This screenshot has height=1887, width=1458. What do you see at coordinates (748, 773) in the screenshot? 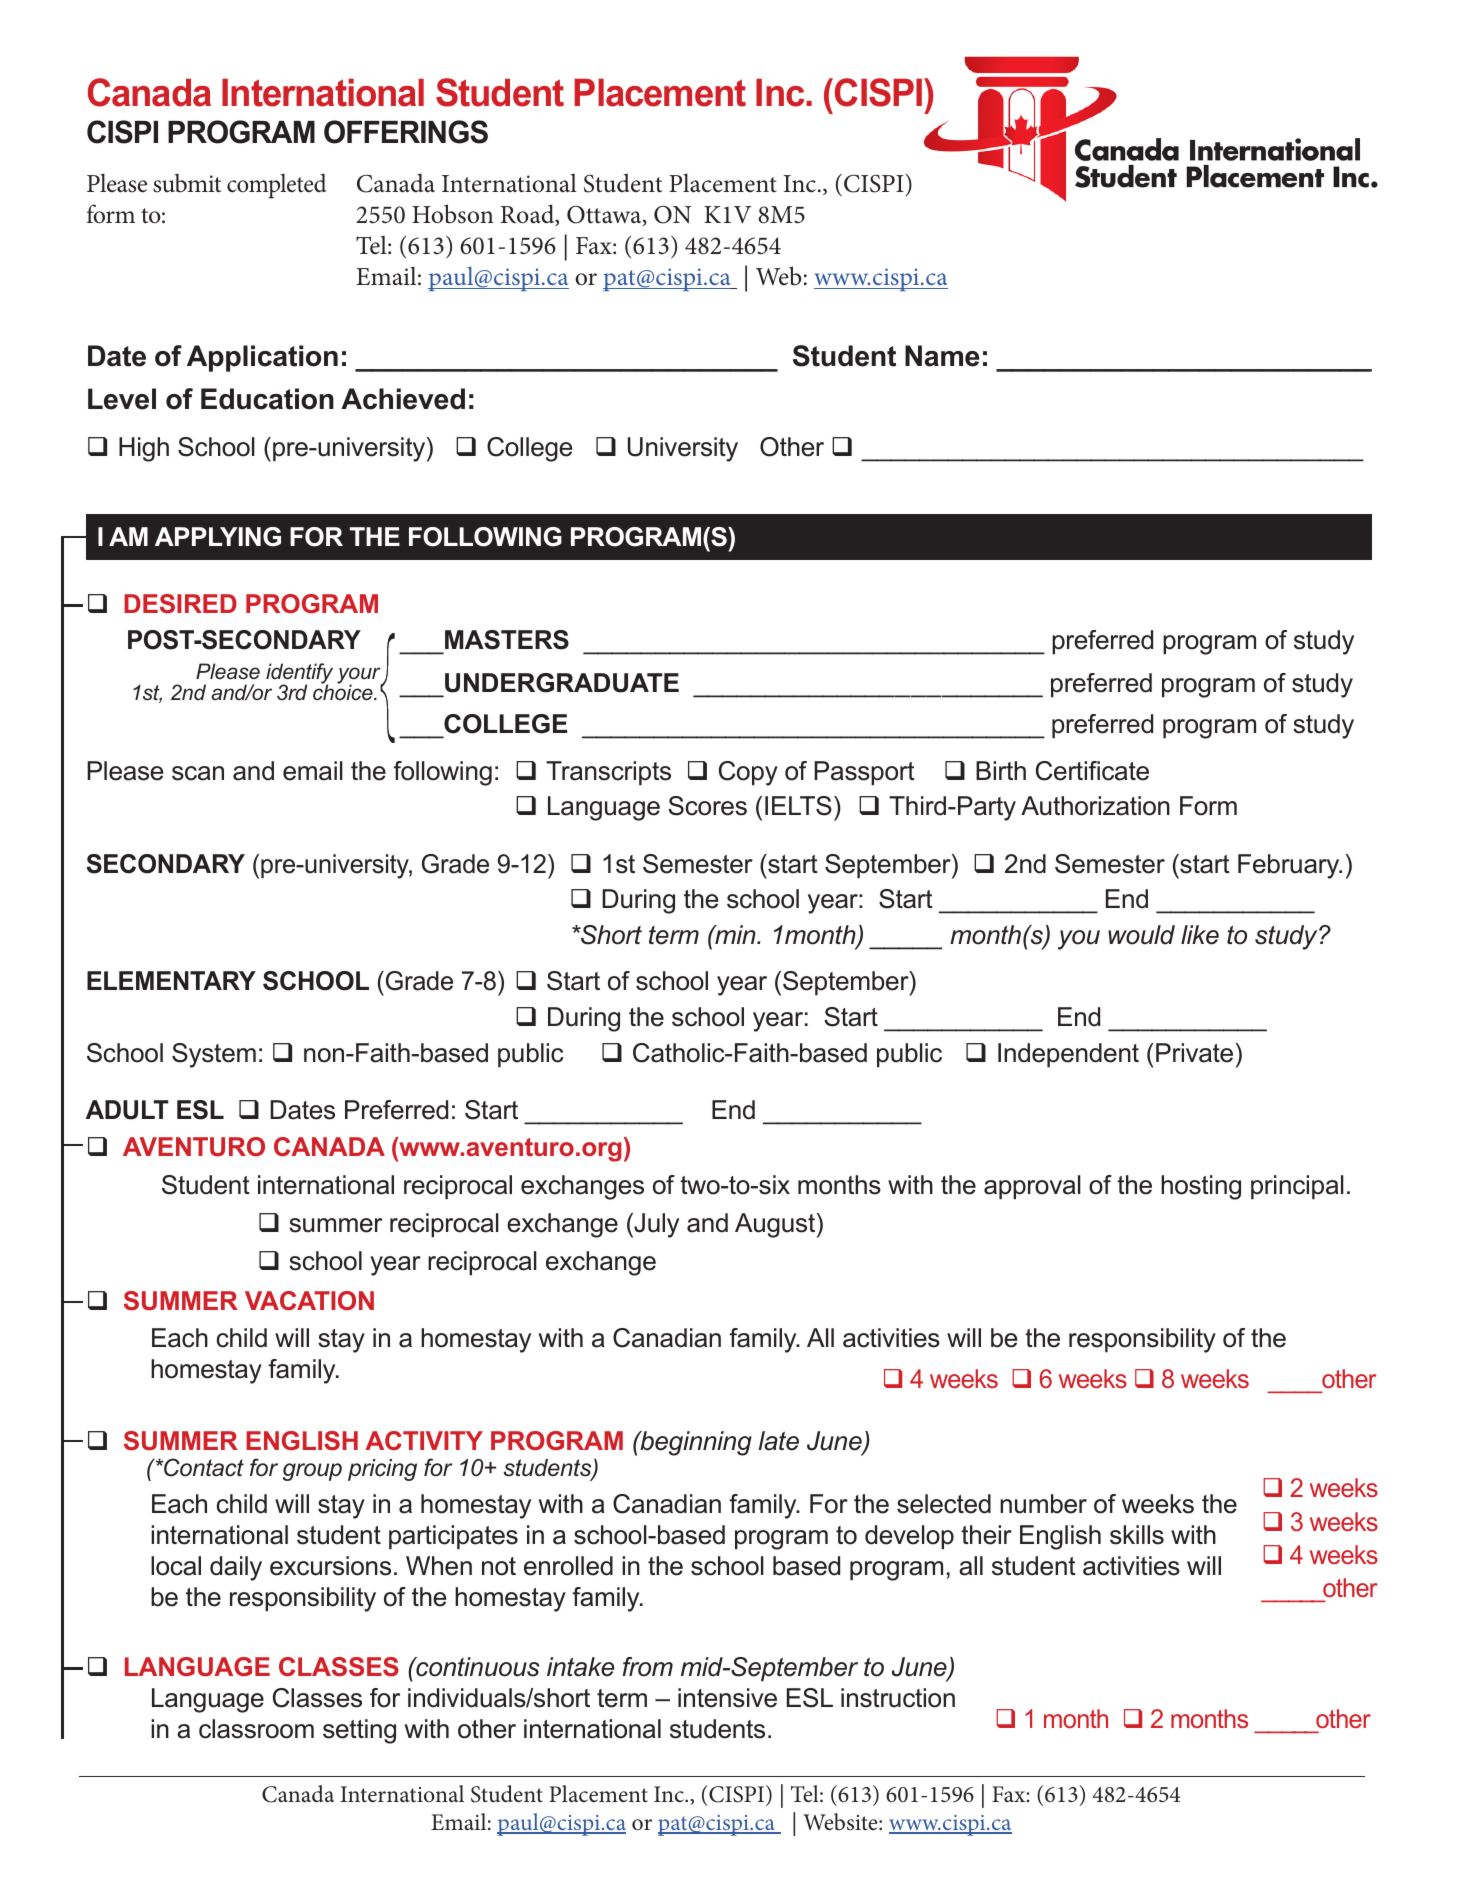
I see `Copy` at bounding box center [748, 773].
